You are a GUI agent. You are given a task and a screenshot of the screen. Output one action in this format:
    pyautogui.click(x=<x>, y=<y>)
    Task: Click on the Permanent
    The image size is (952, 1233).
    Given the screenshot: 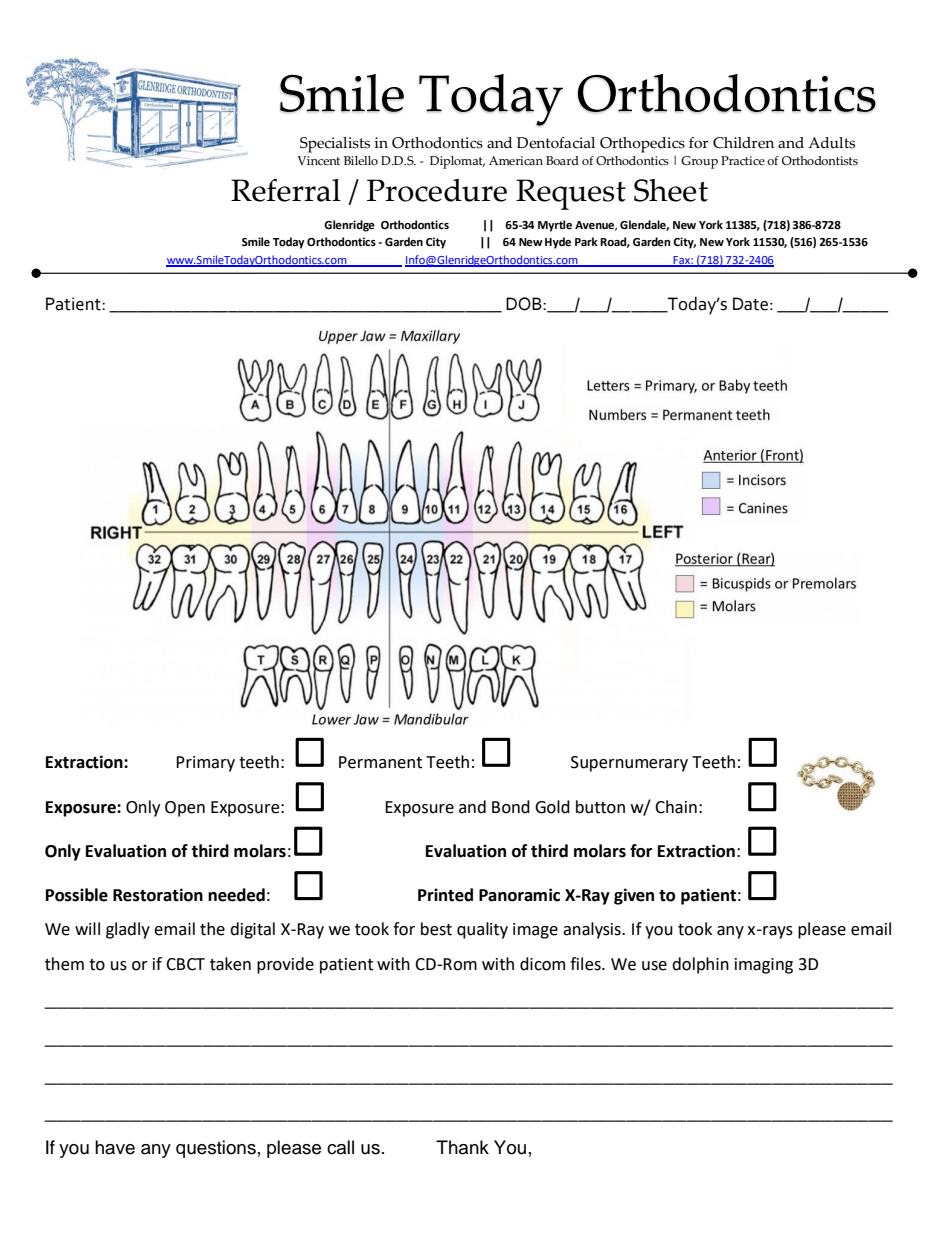 What is the action you would take?
    pyautogui.click(x=380, y=762)
